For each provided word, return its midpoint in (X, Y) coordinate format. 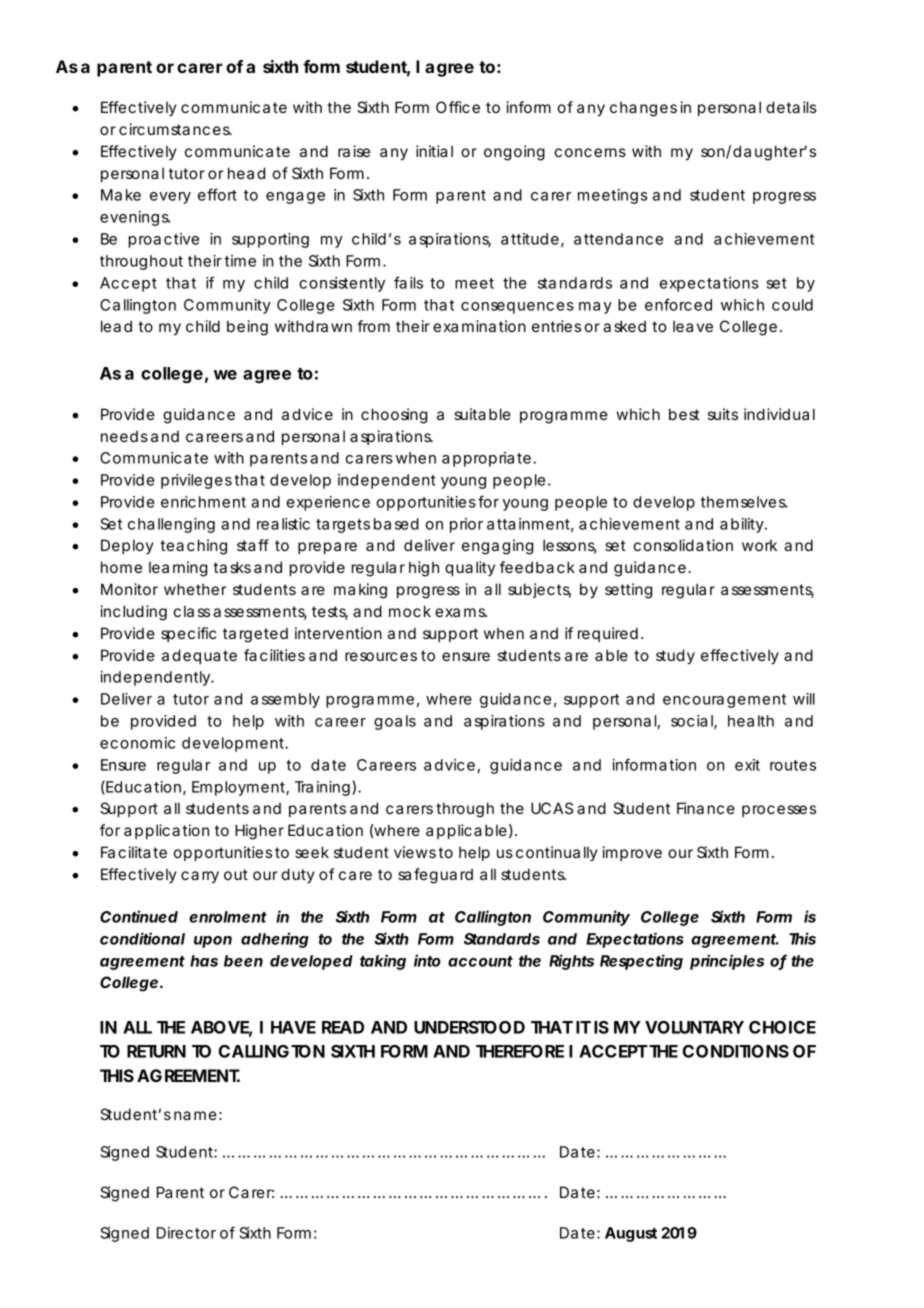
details (791, 107)
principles (727, 962)
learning (178, 569)
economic (137, 743)
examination (479, 326)
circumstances (175, 129)
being (247, 328)
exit (747, 765)
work (759, 545)
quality (470, 568)
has (204, 961)
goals (395, 722)
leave (693, 326)
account (480, 961)
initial (434, 151)
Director (186, 1233)
